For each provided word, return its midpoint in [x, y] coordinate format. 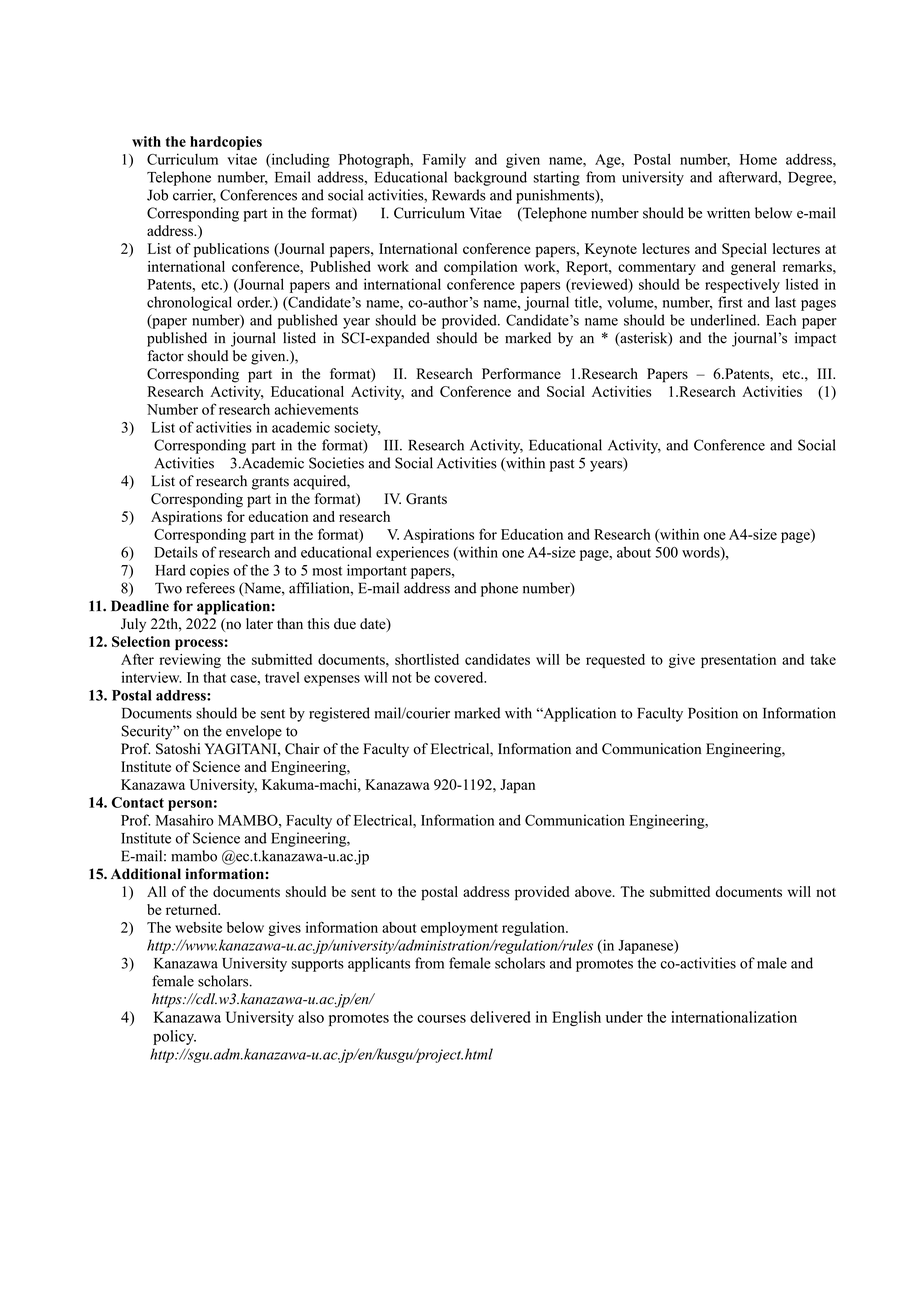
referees [210, 588]
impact [815, 339]
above [594, 891]
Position [713, 713]
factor [165, 356]
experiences [412, 553]
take [823, 659]
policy [174, 1037]
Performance [521, 373]
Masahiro [185, 820]
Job [157, 195]
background [490, 178]
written [728, 213]
